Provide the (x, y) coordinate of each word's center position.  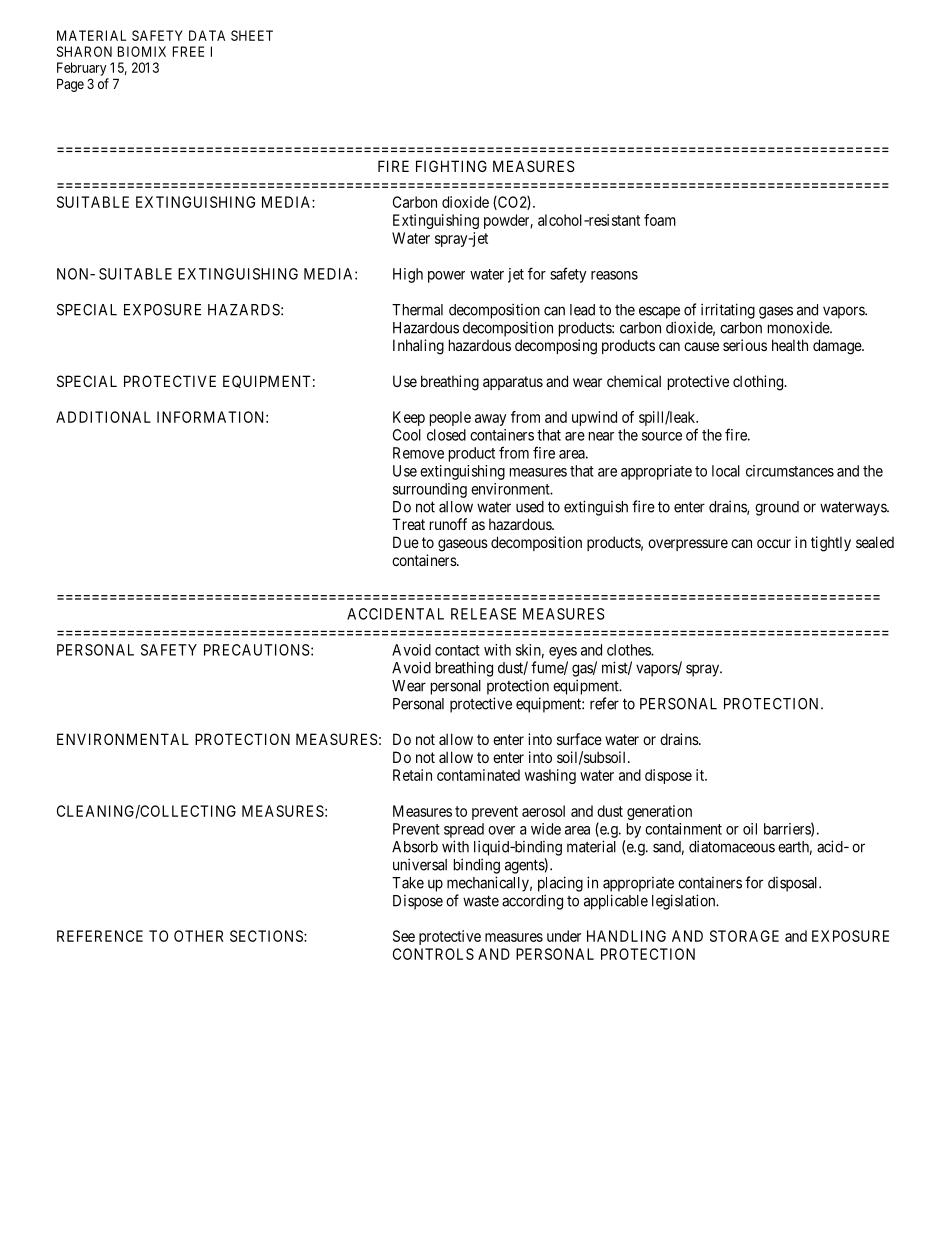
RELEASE (483, 614)
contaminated (478, 775)
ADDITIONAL (103, 417)
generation (659, 812)
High (408, 275)
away (490, 420)
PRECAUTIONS (257, 650)
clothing (759, 383)
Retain (412, 775)
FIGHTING (451, 166)
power (446, 277)
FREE (188, 51)
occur (774, 543)
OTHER (199, 936)
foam (660, 220)
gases (776, 312)
